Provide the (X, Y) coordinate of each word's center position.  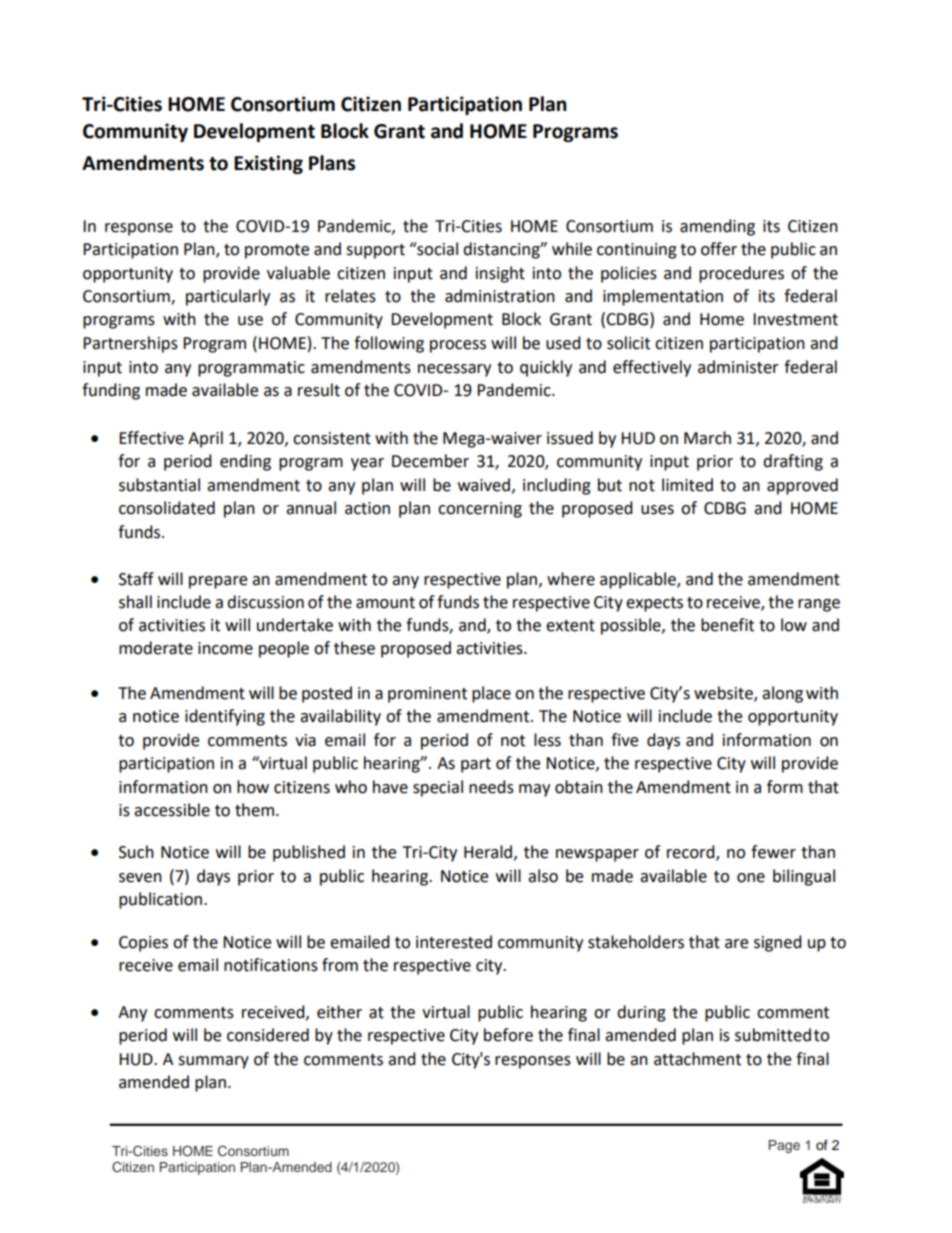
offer (719, 249)
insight (500, 274)
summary (213, 1062)
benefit (727, 625)
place (491, 694)
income (225, 648)
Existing (268, 164)
